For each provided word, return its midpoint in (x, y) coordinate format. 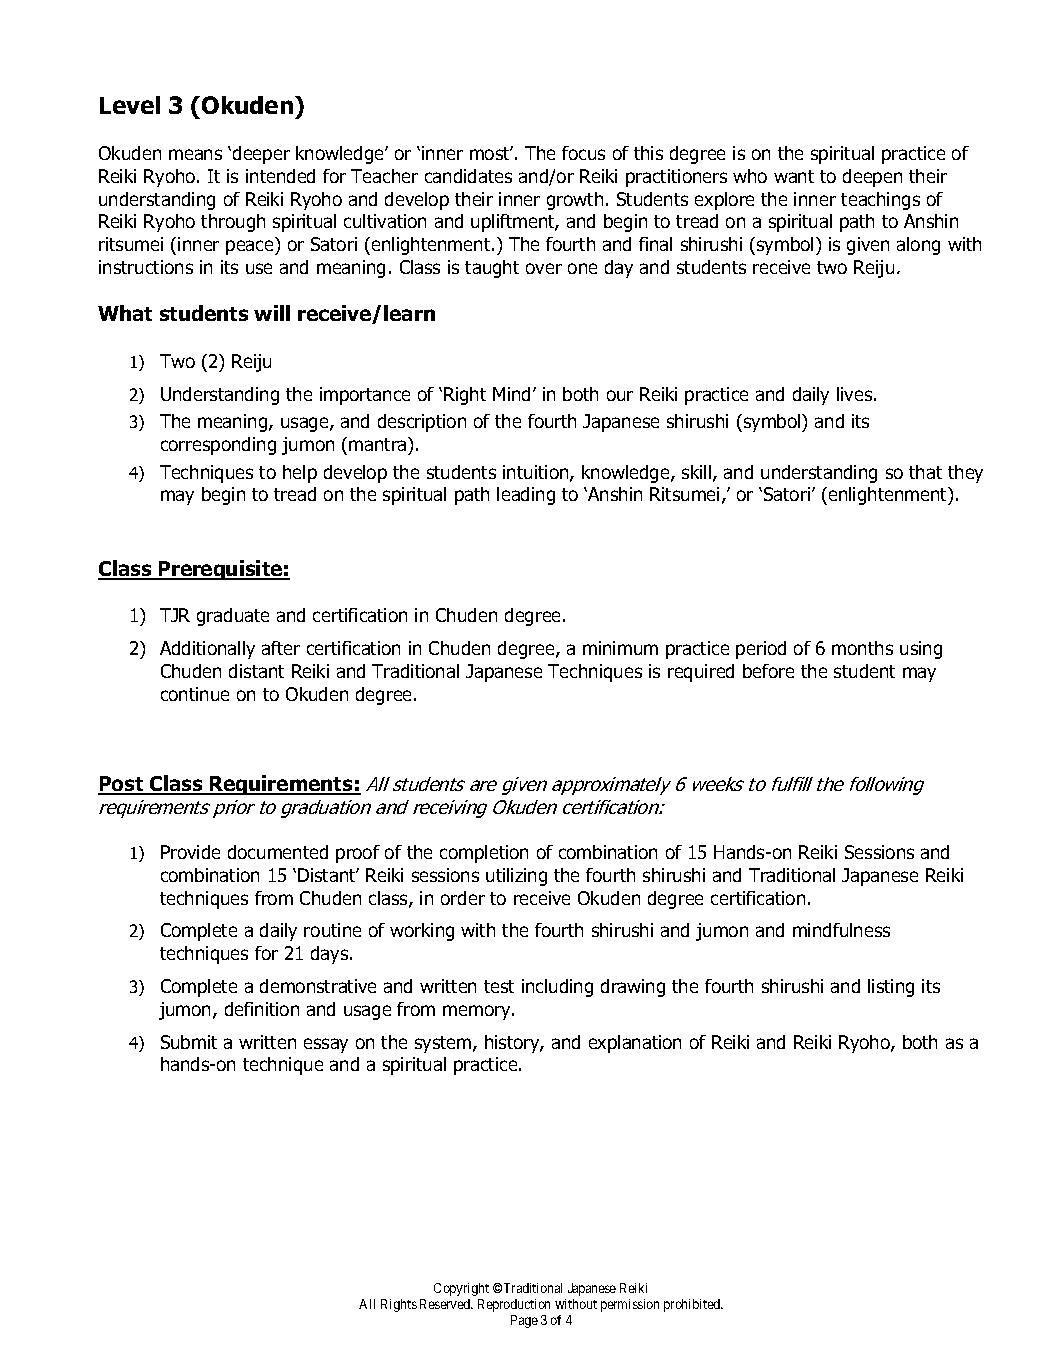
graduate (233, 617)
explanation (635, 1044)
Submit (189, 1042)
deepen (872, 178)
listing (891, 988)
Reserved (446, 1304)
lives (856, 394)
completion (484, 854)
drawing (633, 988)
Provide (190, 852)
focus (583, 153)
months (862, 648)
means (195, 154)
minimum (620, 648)
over (544, 268)
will (272, 313)
